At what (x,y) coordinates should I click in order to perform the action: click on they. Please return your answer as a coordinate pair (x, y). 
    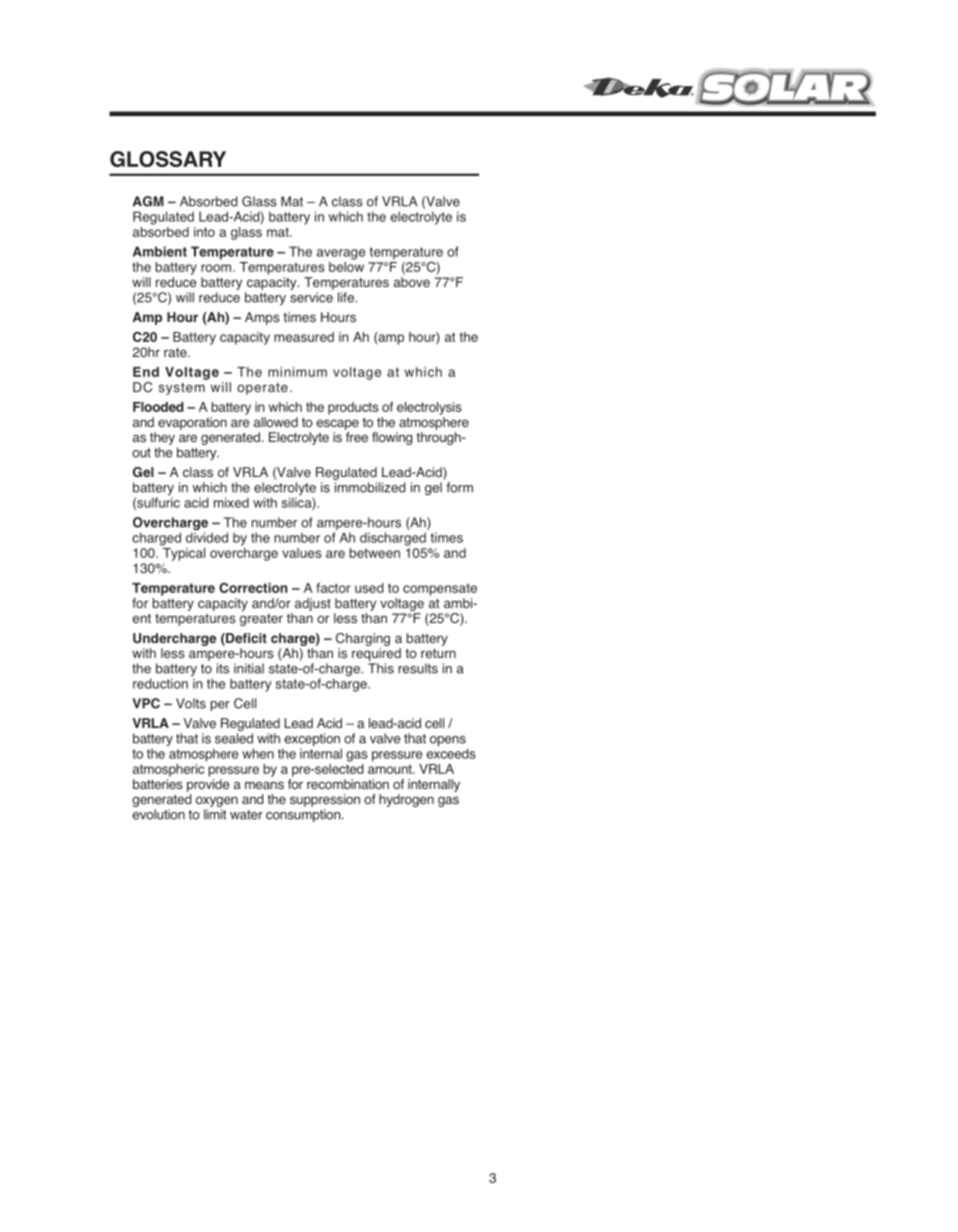
    Looking at the image, I should click on (162, 440).
